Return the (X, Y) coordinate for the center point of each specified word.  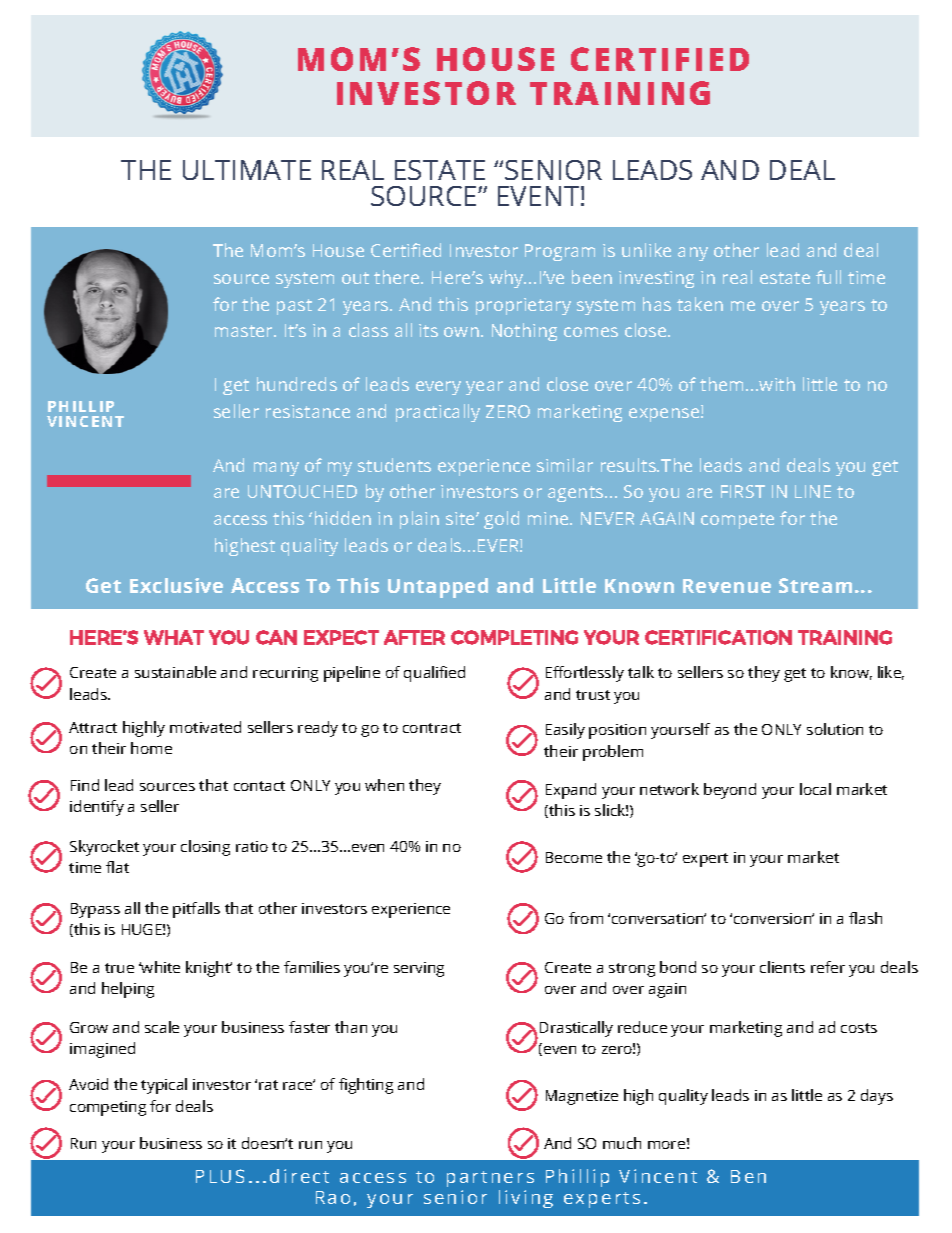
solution (835, 729)
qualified (434, 674)
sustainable (175, 672)
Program (560, 252)
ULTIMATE (247, 170)
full (828, 277)
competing (108, 1108)
